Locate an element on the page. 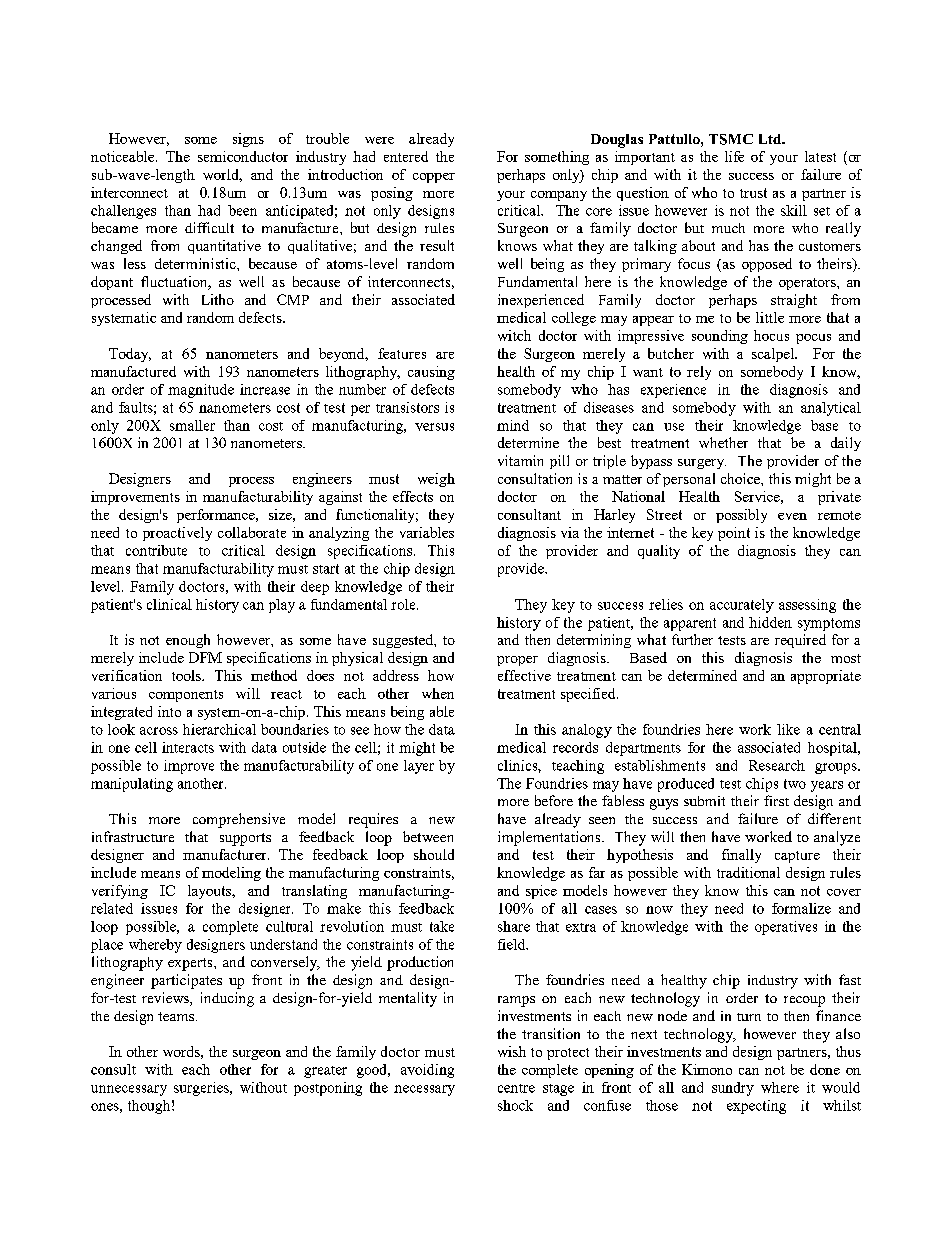 This image has width=952, height=1233. centre is located at coordinates (516, 1088).
